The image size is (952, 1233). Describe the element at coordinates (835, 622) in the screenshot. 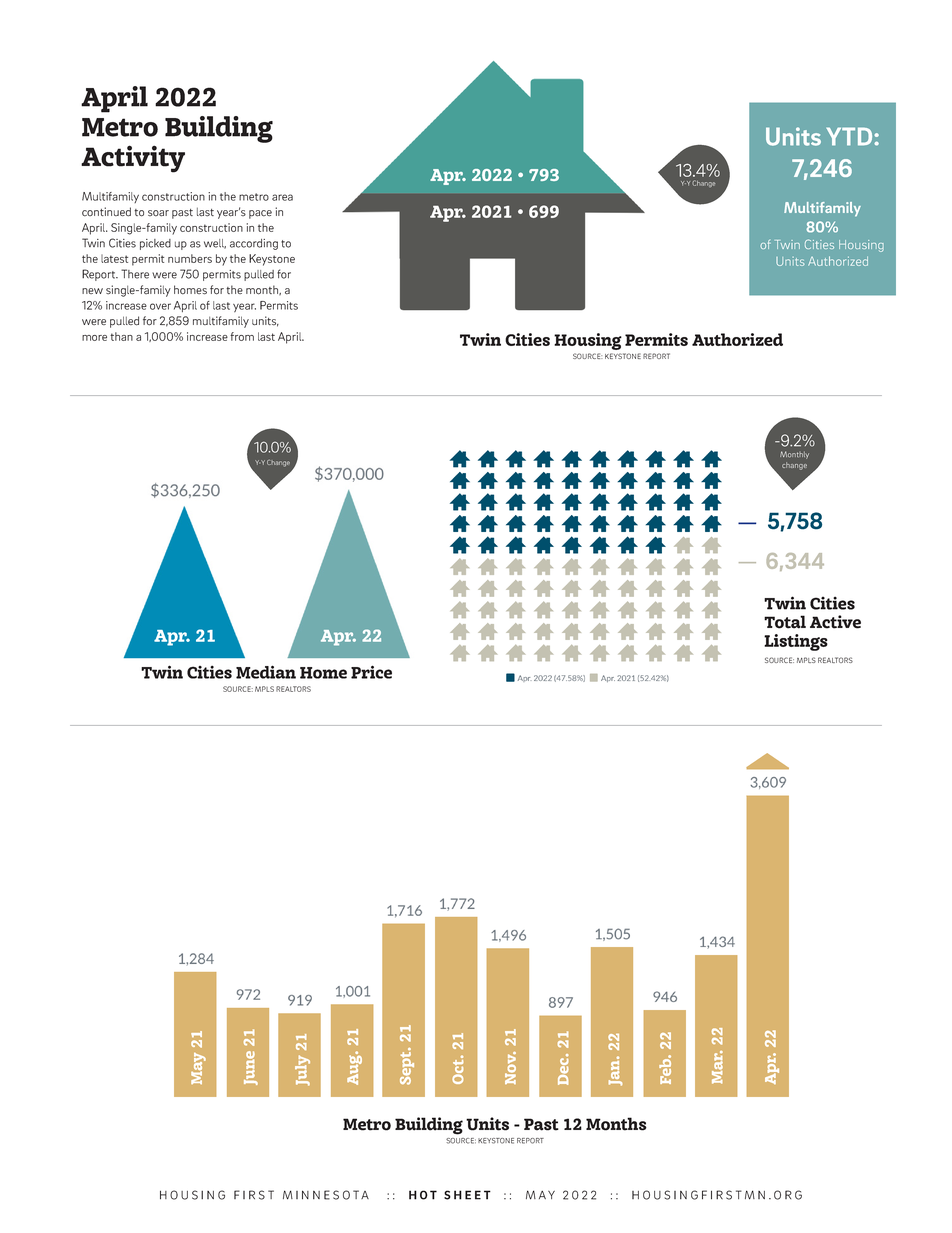

I see `Active` at that location.
